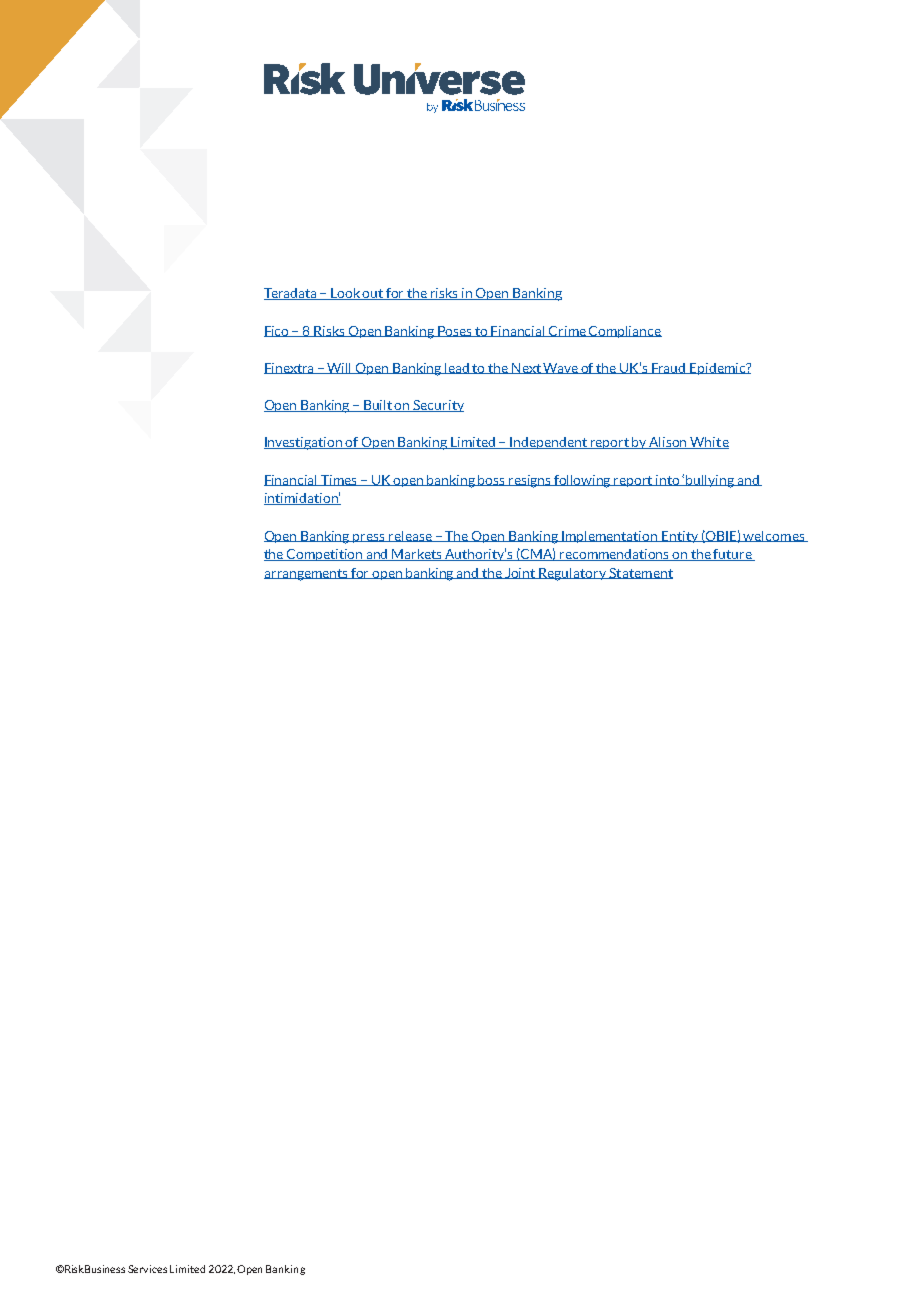 This page has width=924, height=1308. Describe the element at coordinates (573, 574) in the page. I see `Regulatory` at that location.
